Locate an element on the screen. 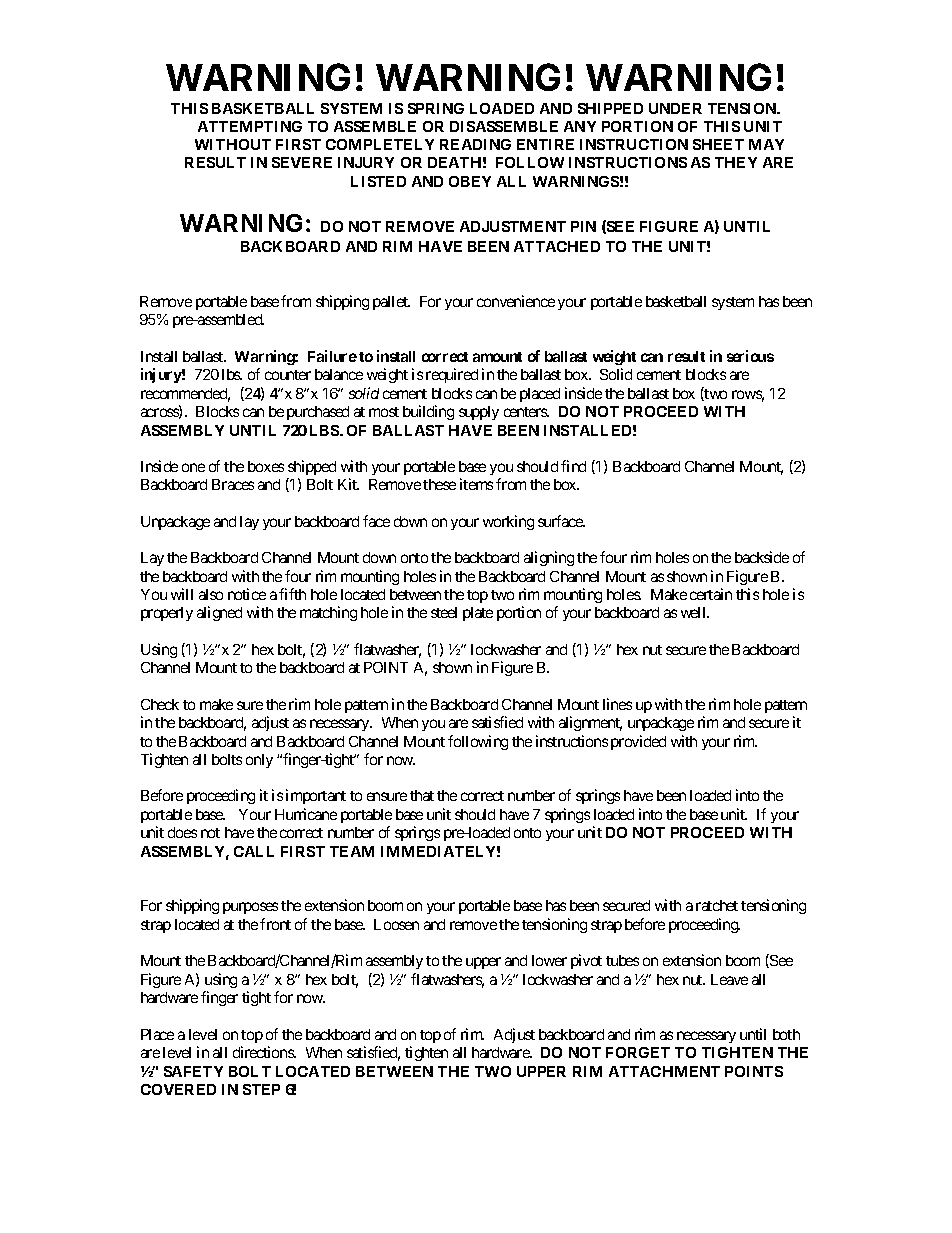 This screenshot has width=952, height=1233. ratchet is located at coordinates (717, 905).
